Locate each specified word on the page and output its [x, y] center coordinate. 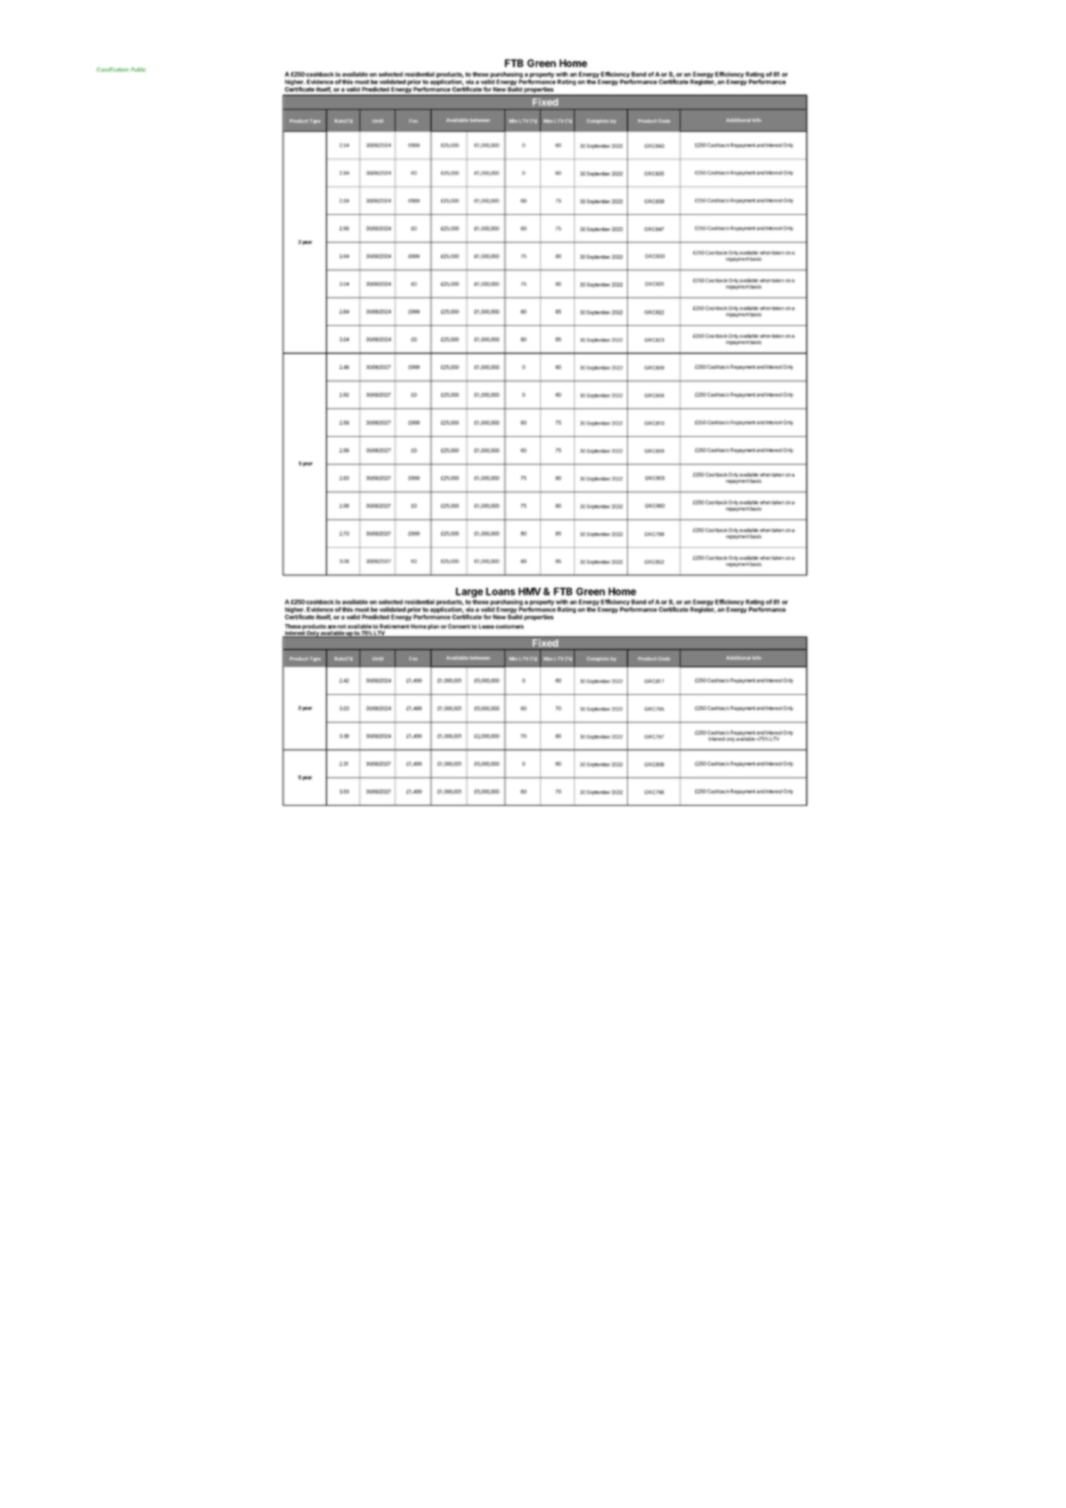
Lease [486, 626]
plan [433, 627]
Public [138, 69]
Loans [500, 591]
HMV [529, 591]
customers [509, 627]
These [293, 626]
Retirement [394, 626]
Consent [459, 626]
